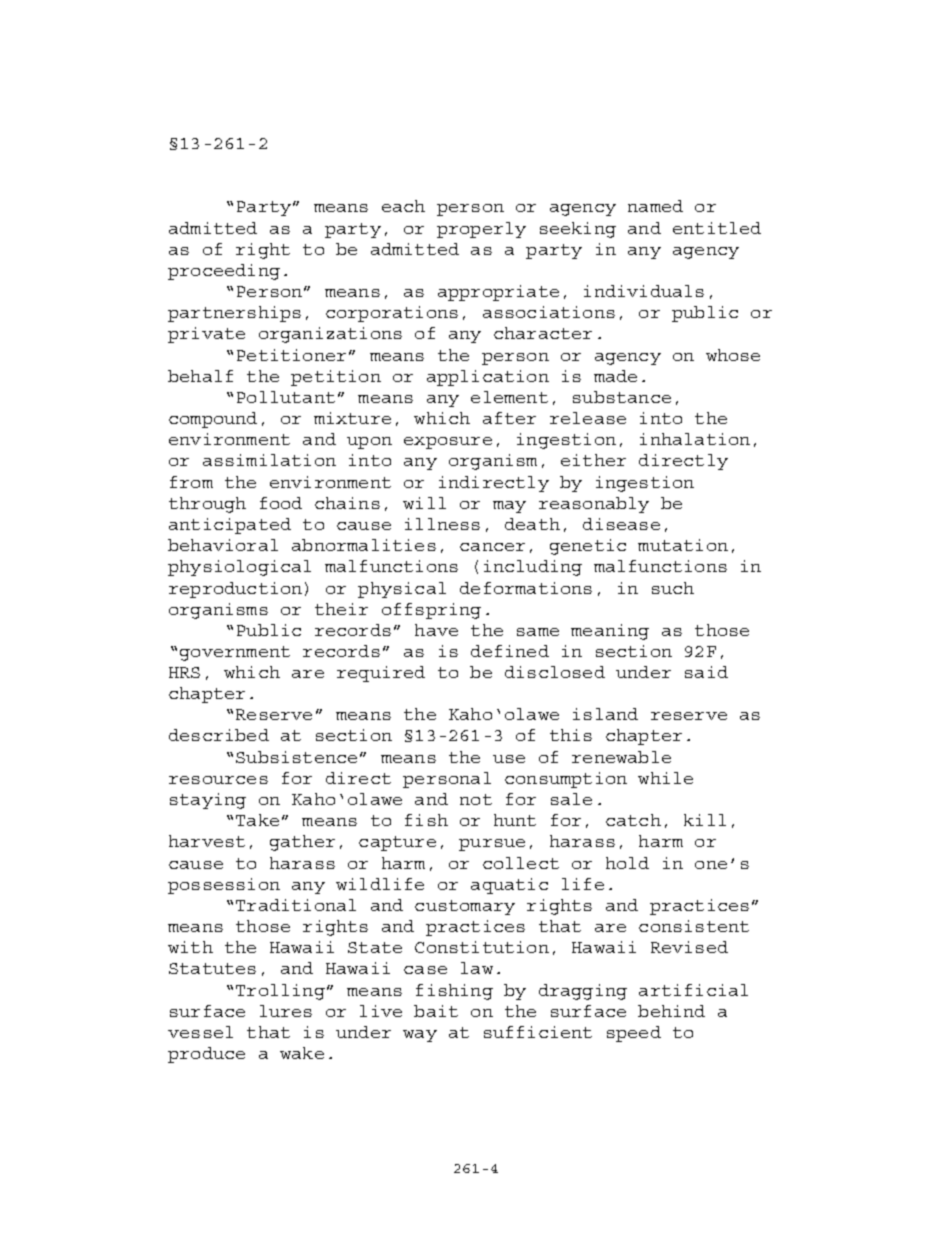  I want to click on behind, so click(671, 1011).
